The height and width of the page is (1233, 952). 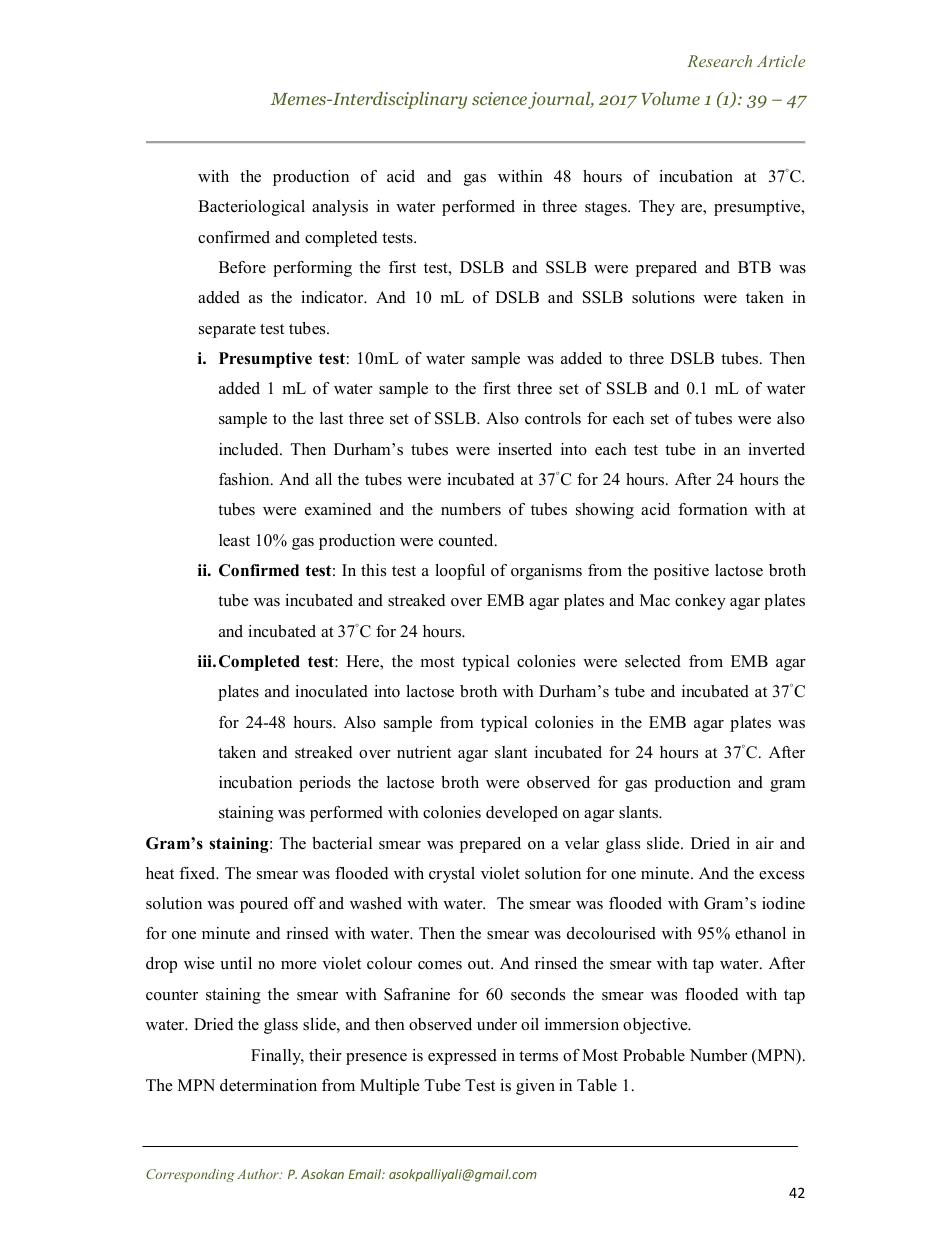 What do you see at coordinates (236, 963) in the page?
I see `until` at bounding box center [236, 963].
